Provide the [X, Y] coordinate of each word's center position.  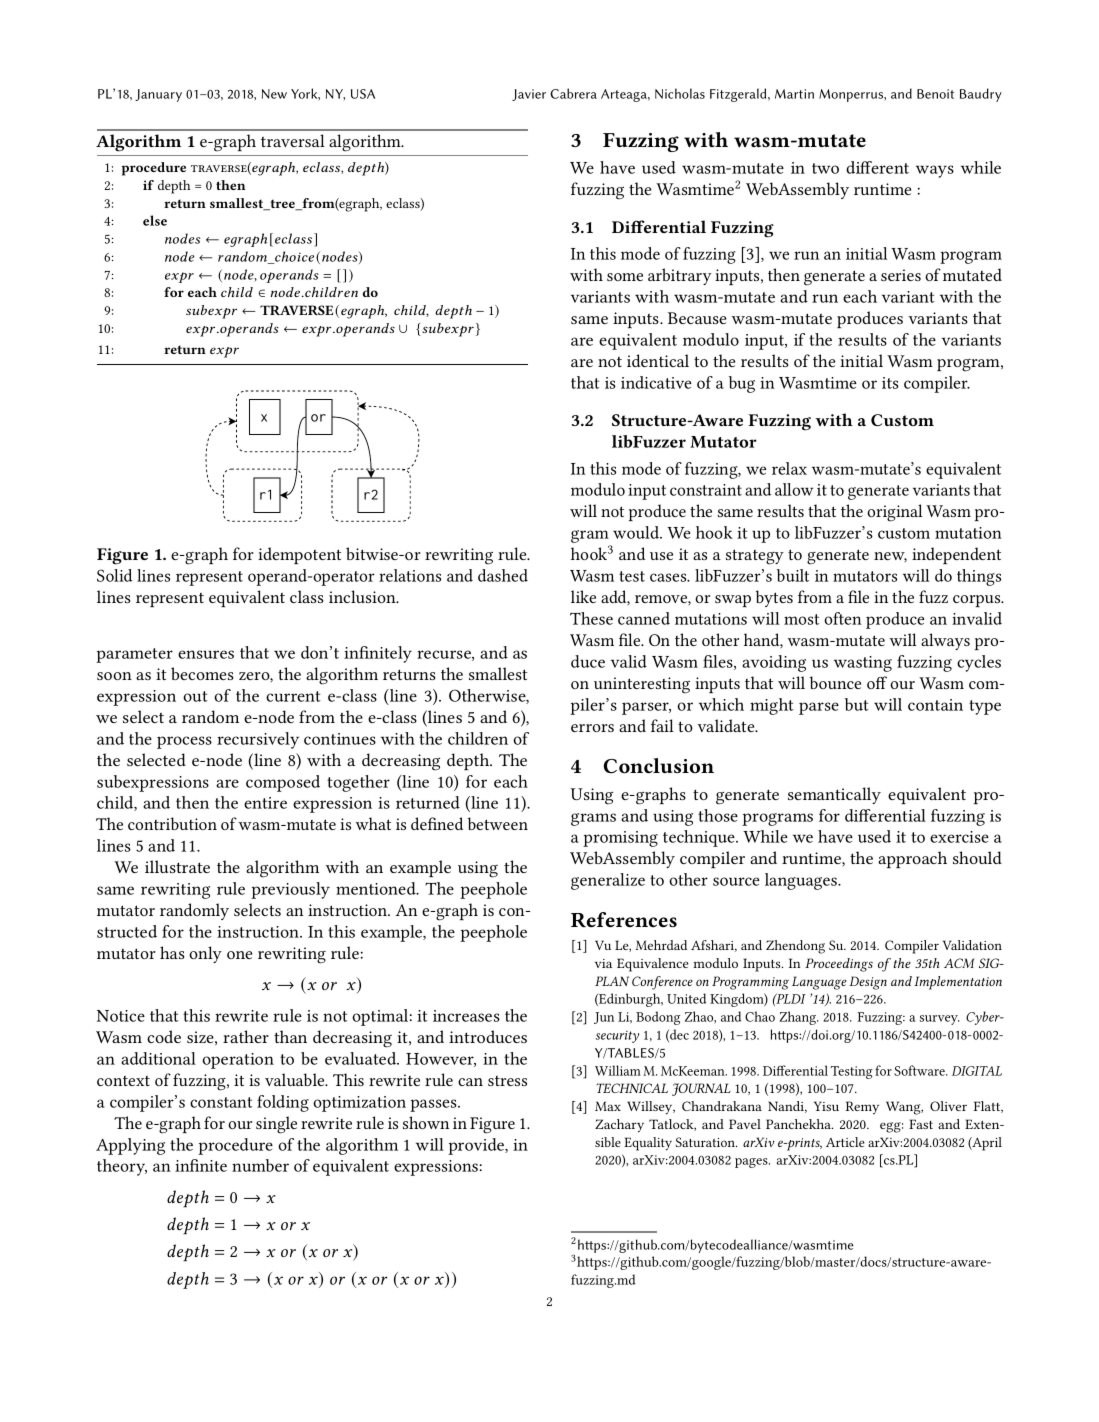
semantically [834, 795]
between [498, 823]
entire [265, 803]
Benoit [935, 94]
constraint [706, 490]
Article [845, 1142]
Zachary [619, 1126]
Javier [529, 95]
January [158, 95]
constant [221, 1102]
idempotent [299, 555]
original [895, 513]
